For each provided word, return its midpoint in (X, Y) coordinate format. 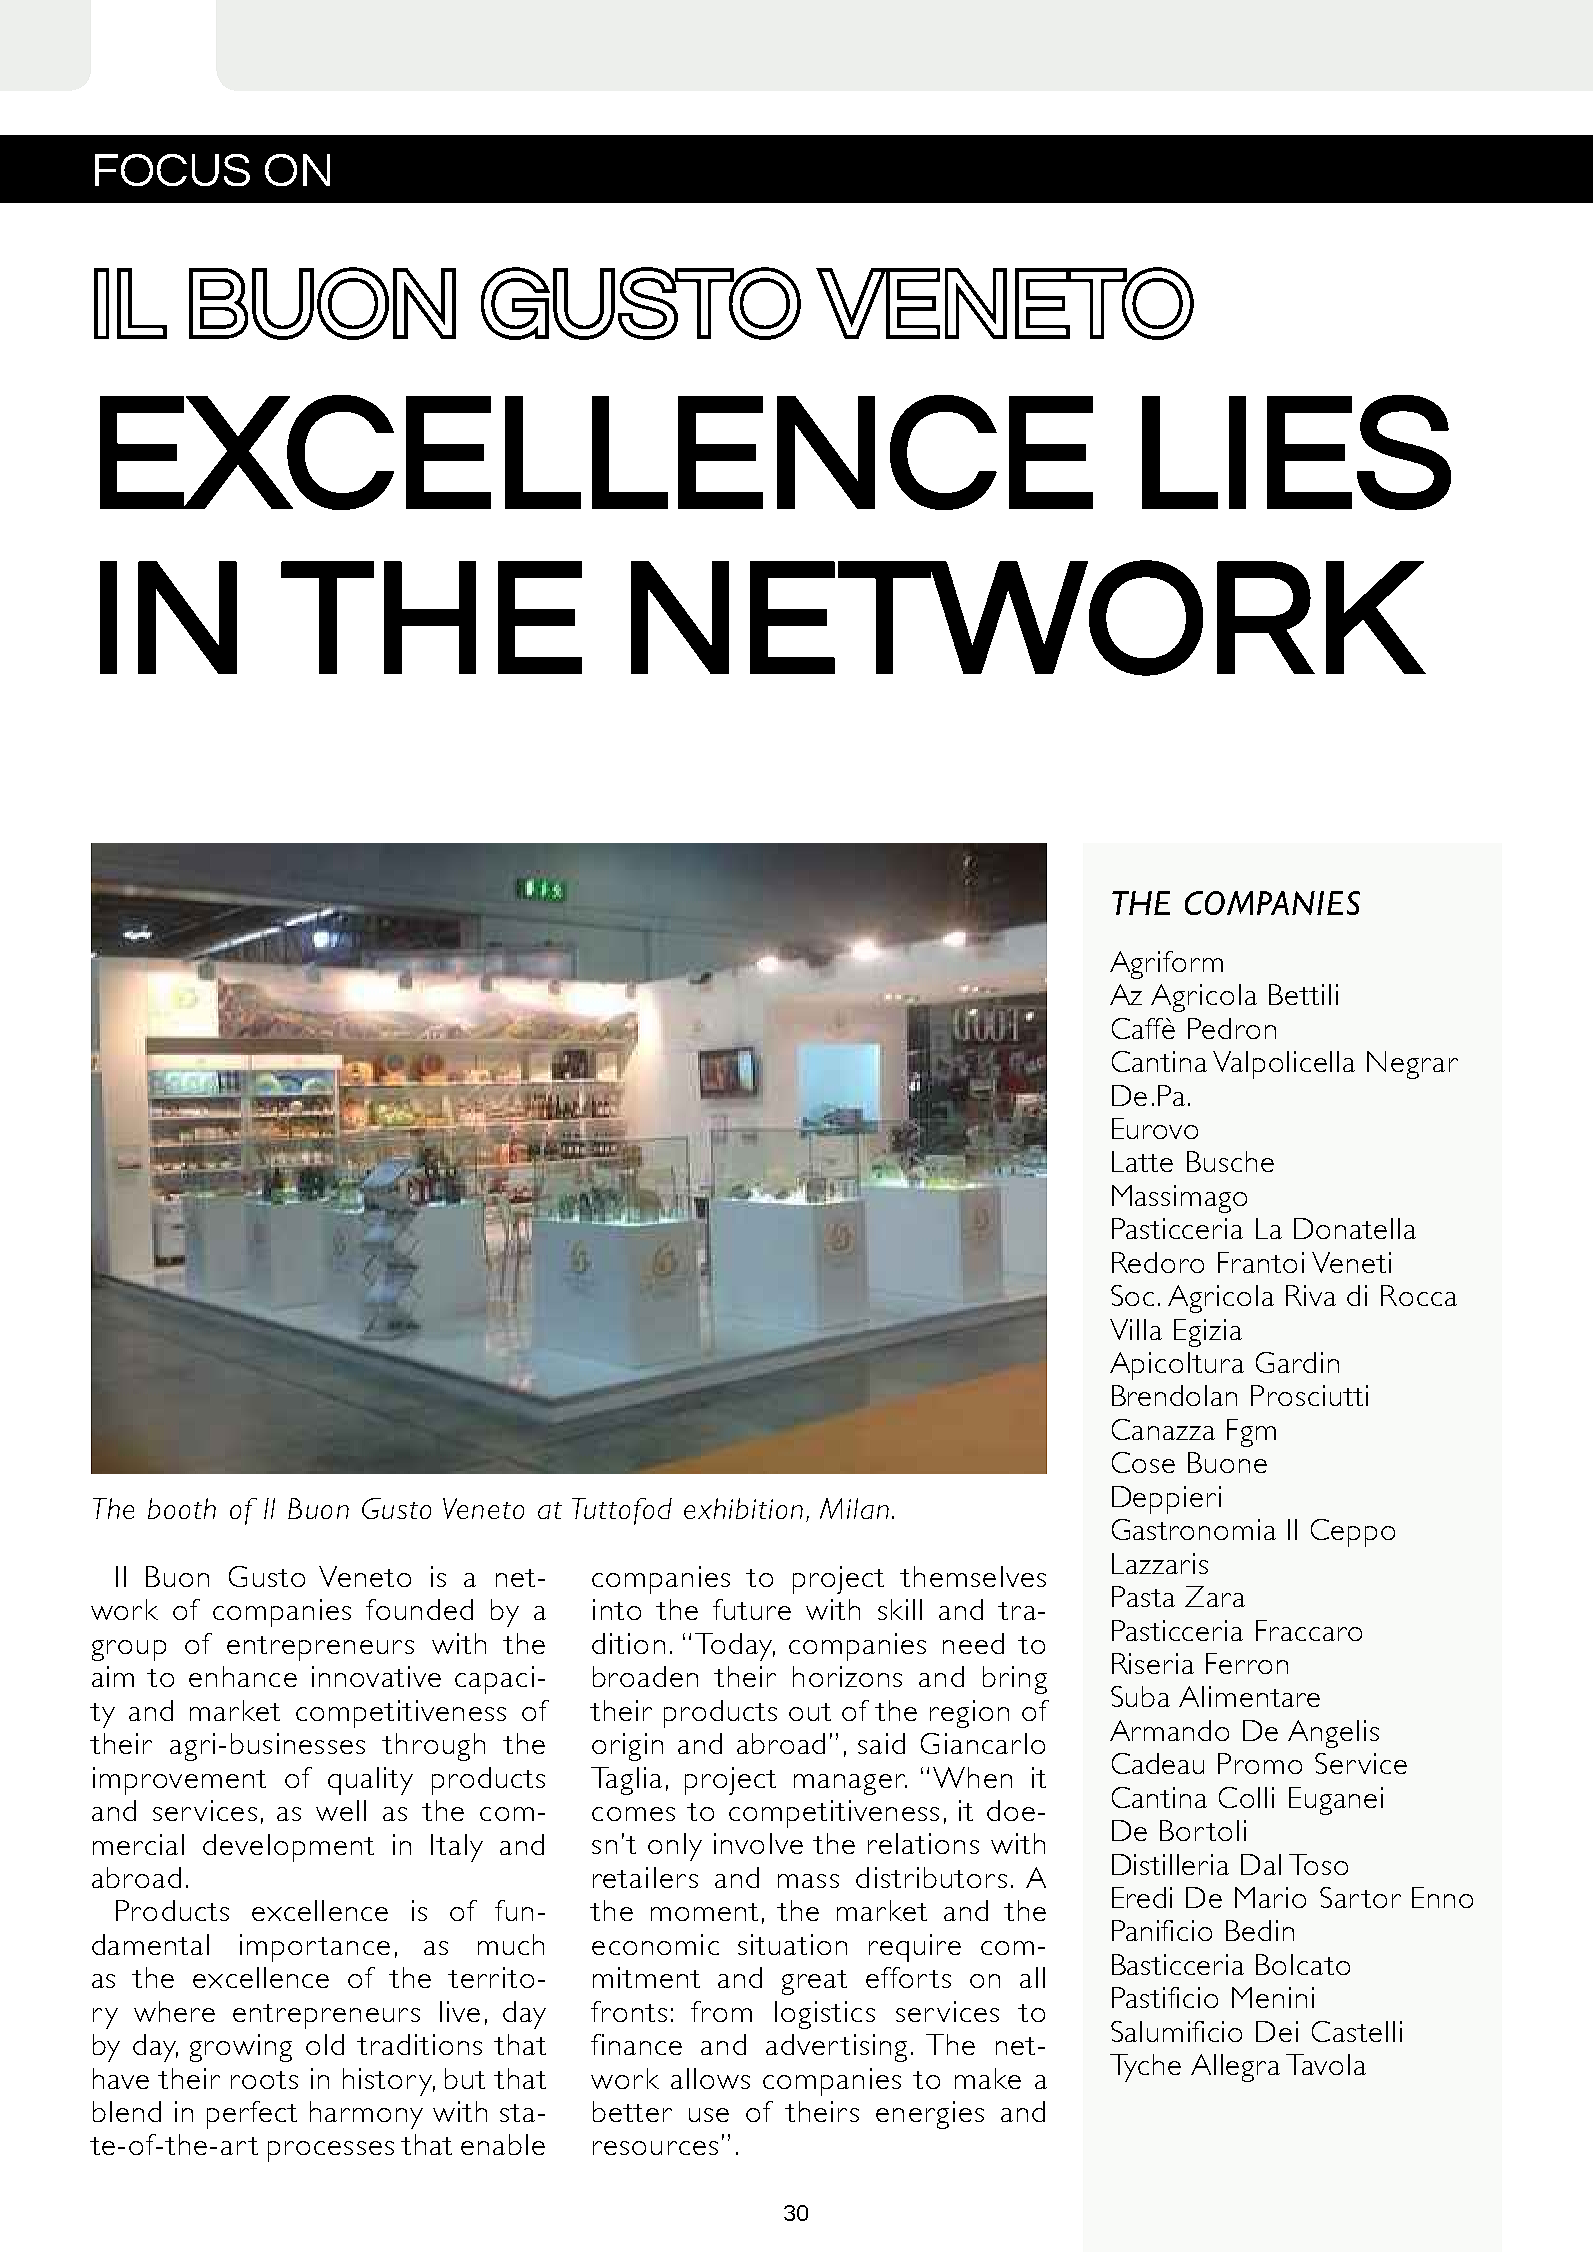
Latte (1142, 1161)
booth (182, 1508)
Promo (1260, 1763)
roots (264, 2080)
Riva (1311, 1295)
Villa (1136, 1329)
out (810, 1712)
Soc (1132, 1295)
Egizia (1208, 1333)
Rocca (1419, 1295)
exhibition (743, 1508)
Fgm (1251, 1433)
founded (419, 1609)
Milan (854, 1508)
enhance (243, 1676)
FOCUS (172, 170)
